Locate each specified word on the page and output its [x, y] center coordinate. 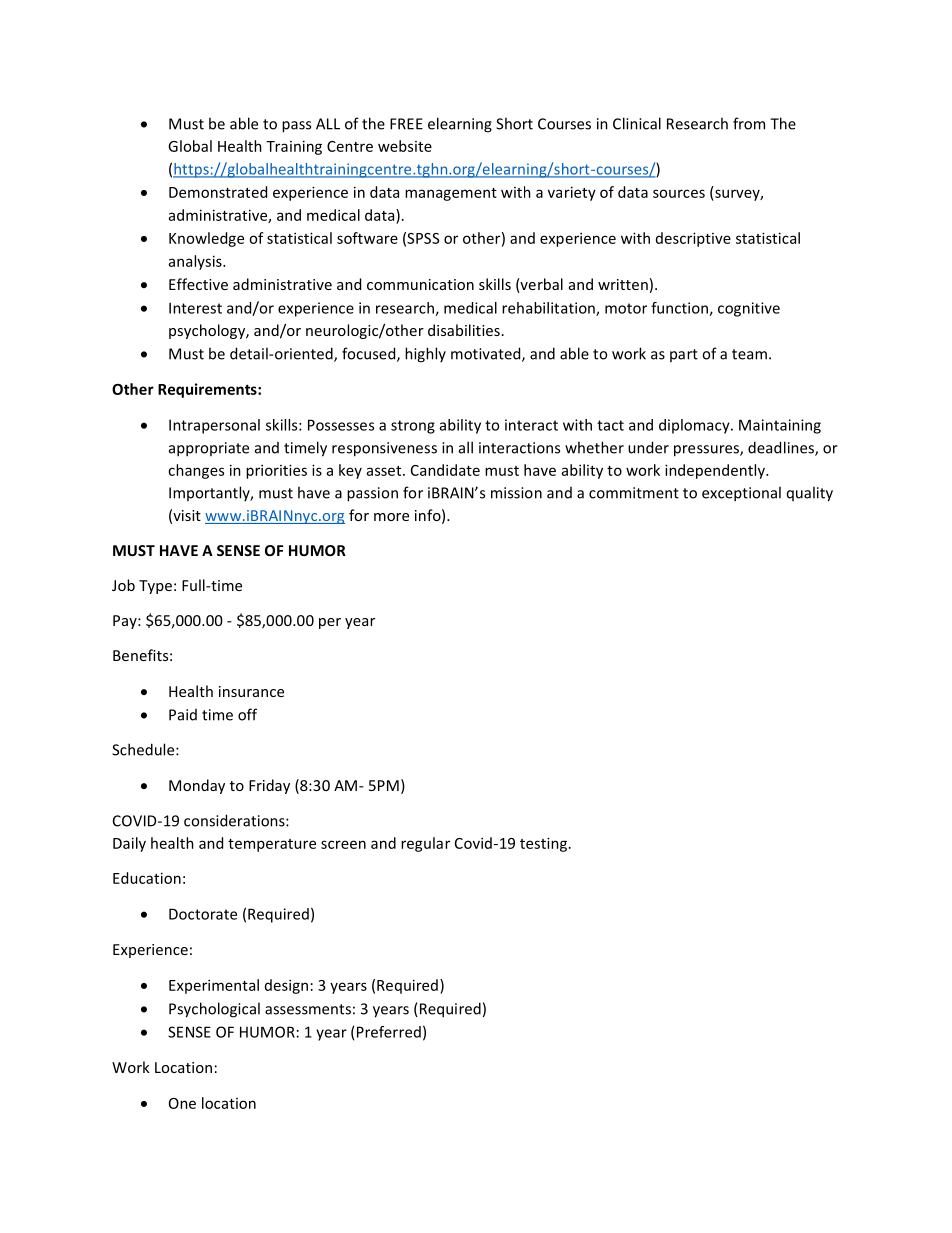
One [182, 1103]
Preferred [389, 1032]
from [749, 123]
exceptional [741, 494]
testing [543, 844]
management [451, 194]
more [391, 517]
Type [155, 587]
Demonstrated [218, 192]
